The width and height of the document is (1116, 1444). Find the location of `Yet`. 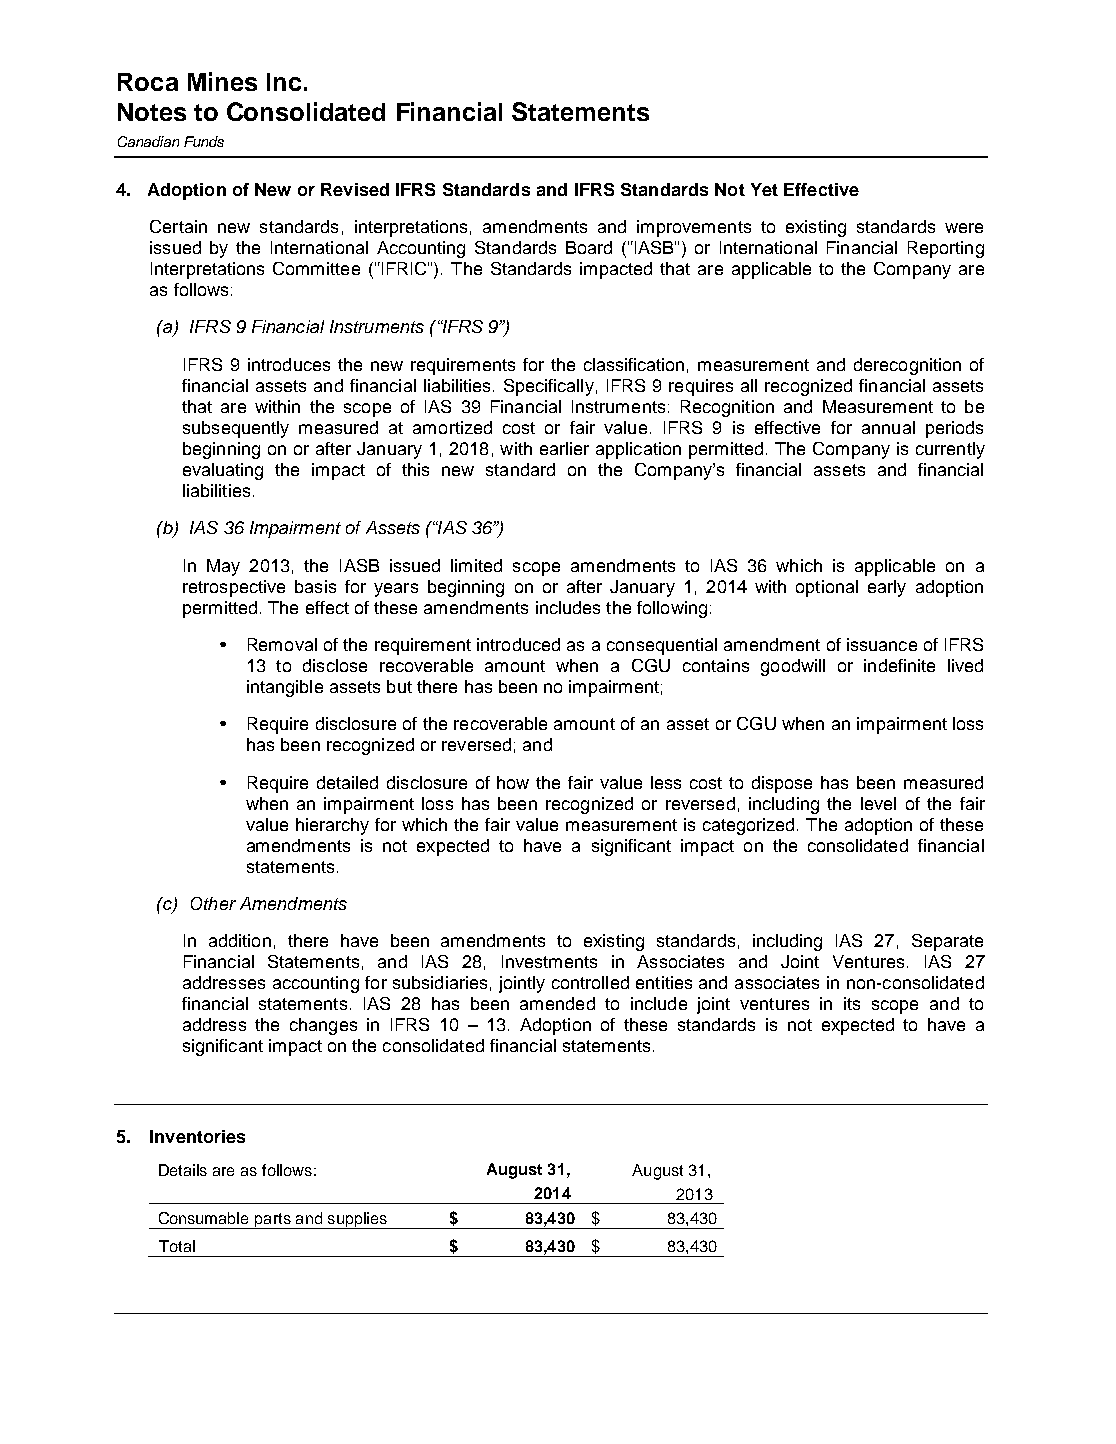

Yet is located at coordinates (764, 189).
